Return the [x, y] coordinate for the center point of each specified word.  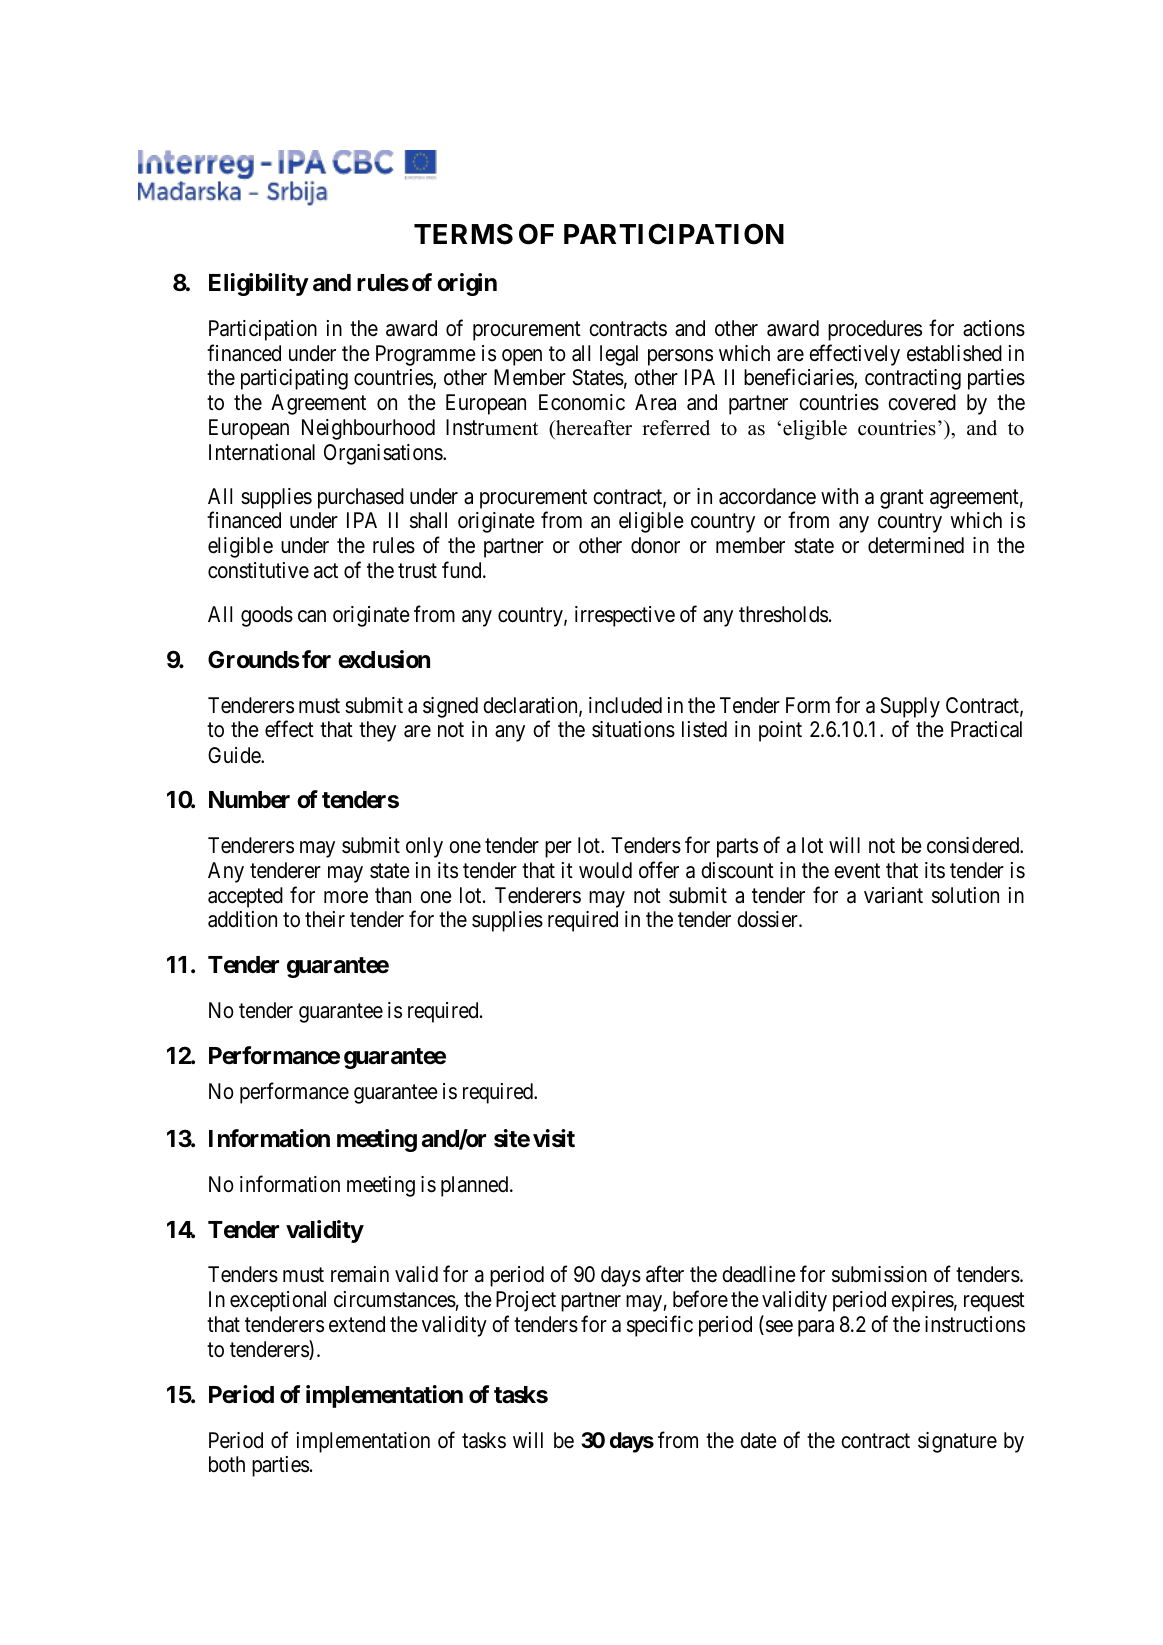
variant [893, 895]
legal [619, 355]
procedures [875, 330]
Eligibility [259, 284]
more [346, 897]
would [605, 870]
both [227, 1464]
